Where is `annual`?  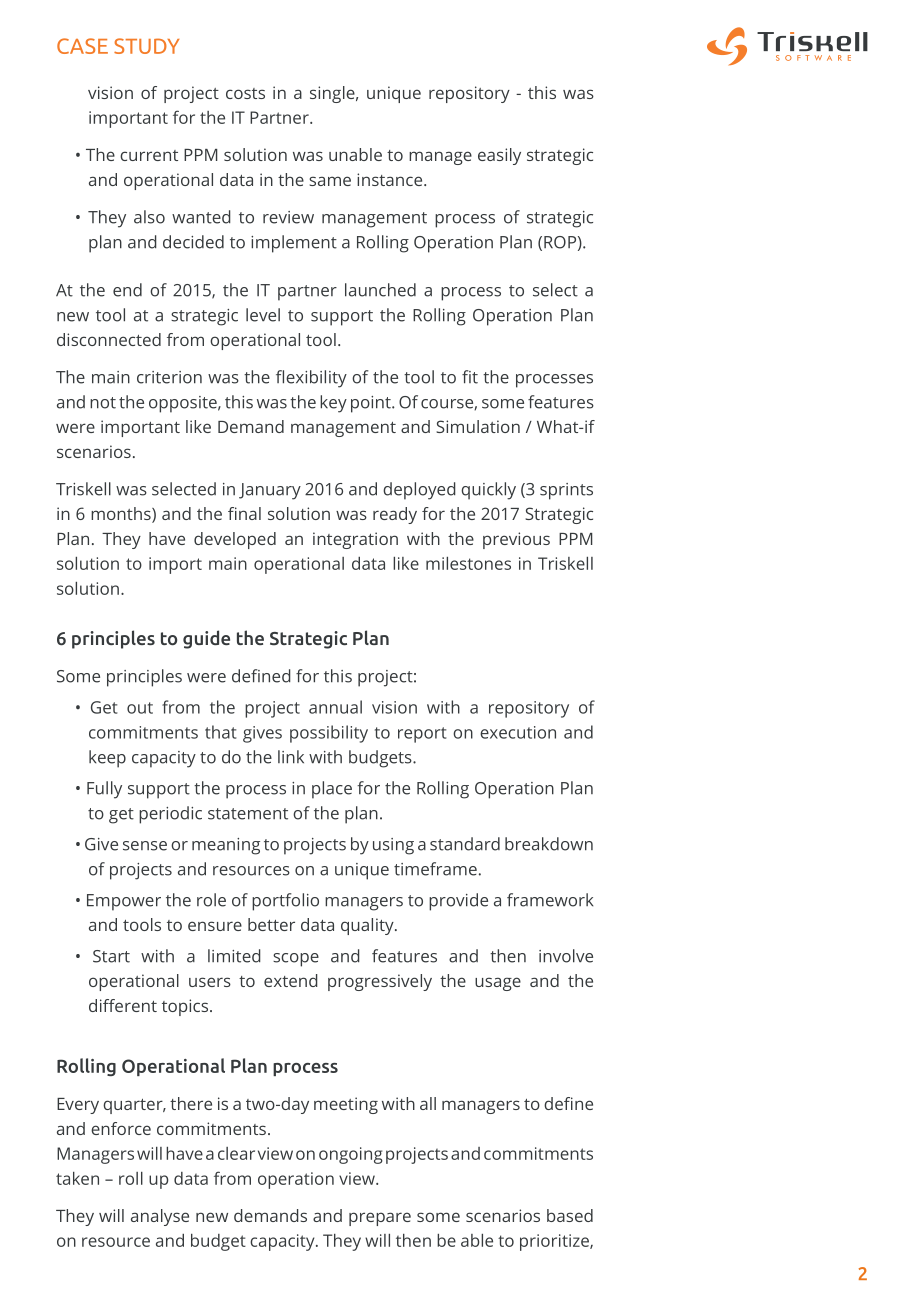 annual is located at coordinates (335, 707).
